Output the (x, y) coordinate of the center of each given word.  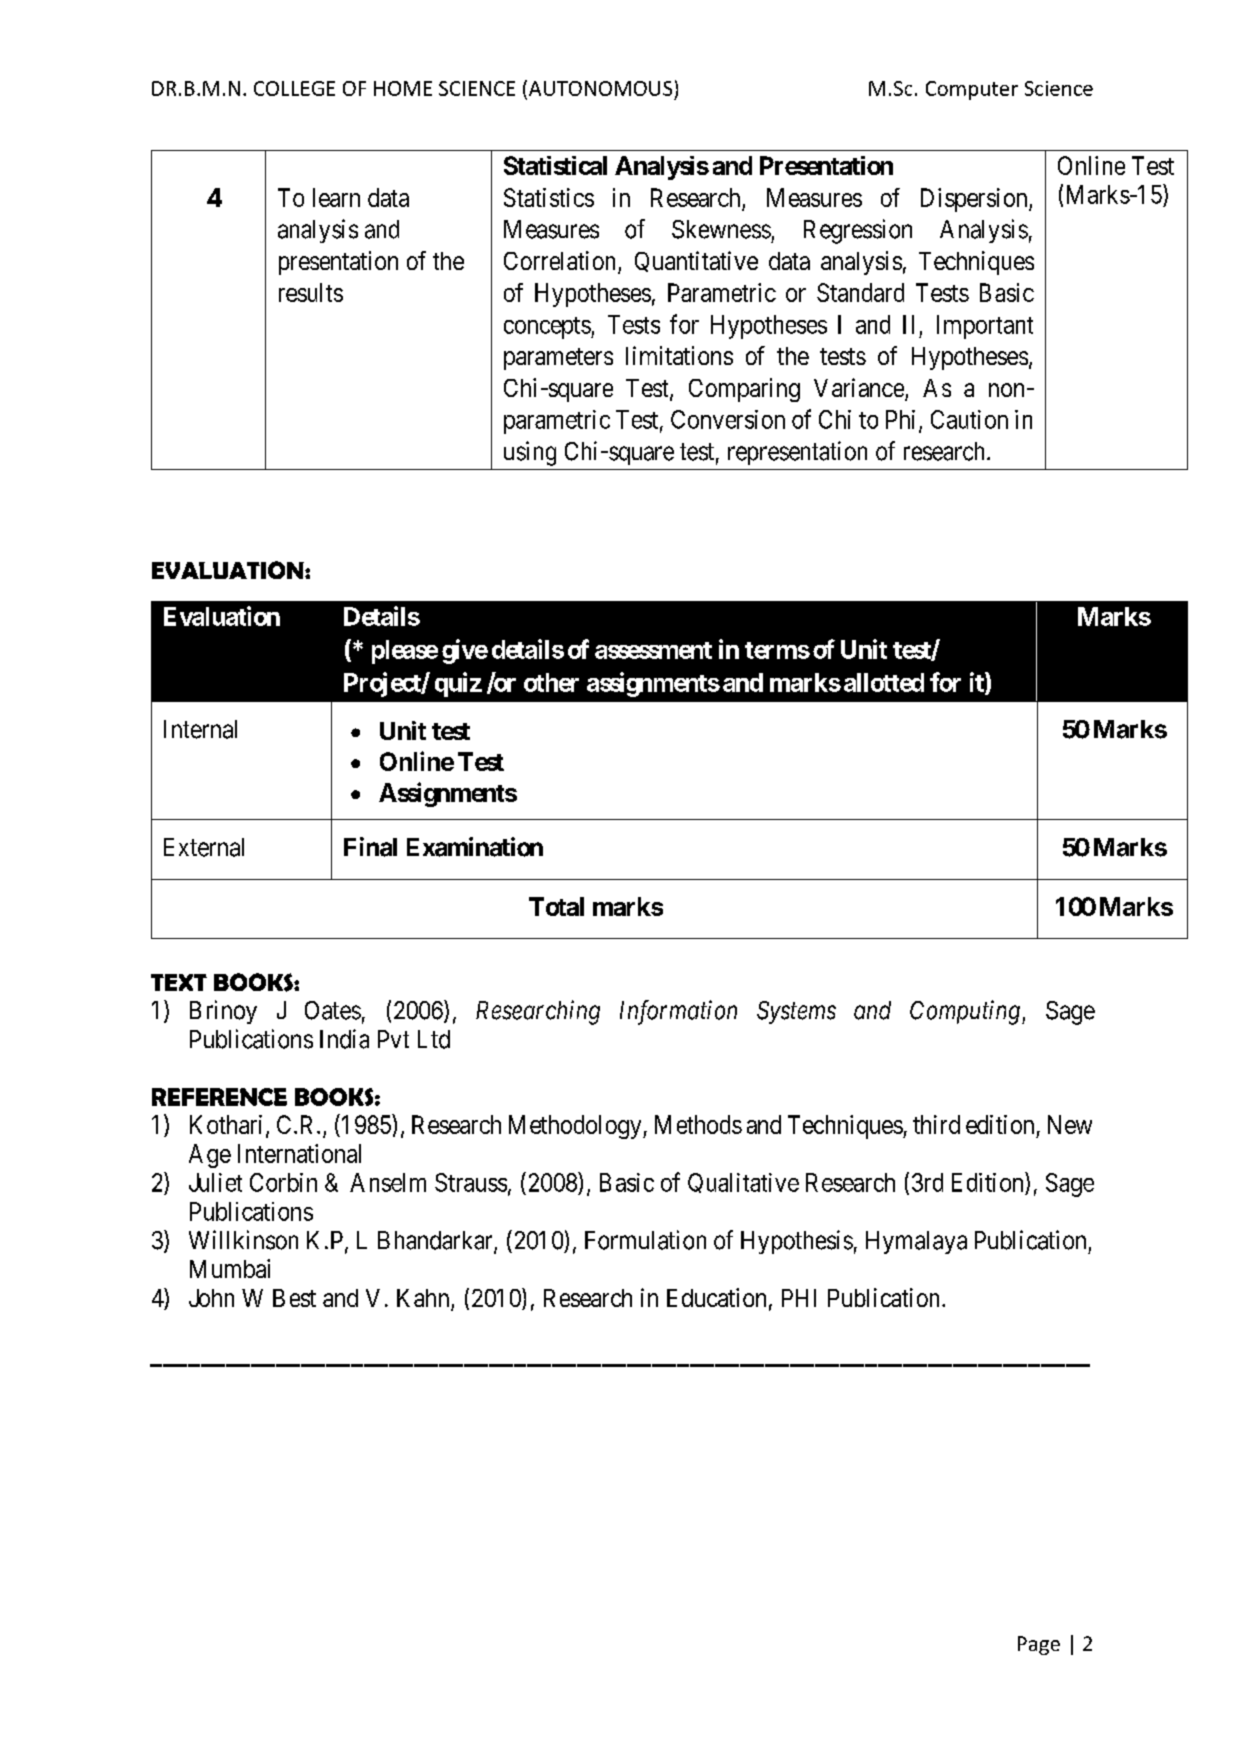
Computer (972, 90)
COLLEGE (294, 88)
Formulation (645, 1240)
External (204, 847)
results (311, 292)
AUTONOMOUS (599, 88)
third (936, 1124)
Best (294, 1298)
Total (556, 906)
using (530, 453)
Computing (965, 1012)
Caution (969, 419)
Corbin (283, 1182)
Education (716, 1297)
